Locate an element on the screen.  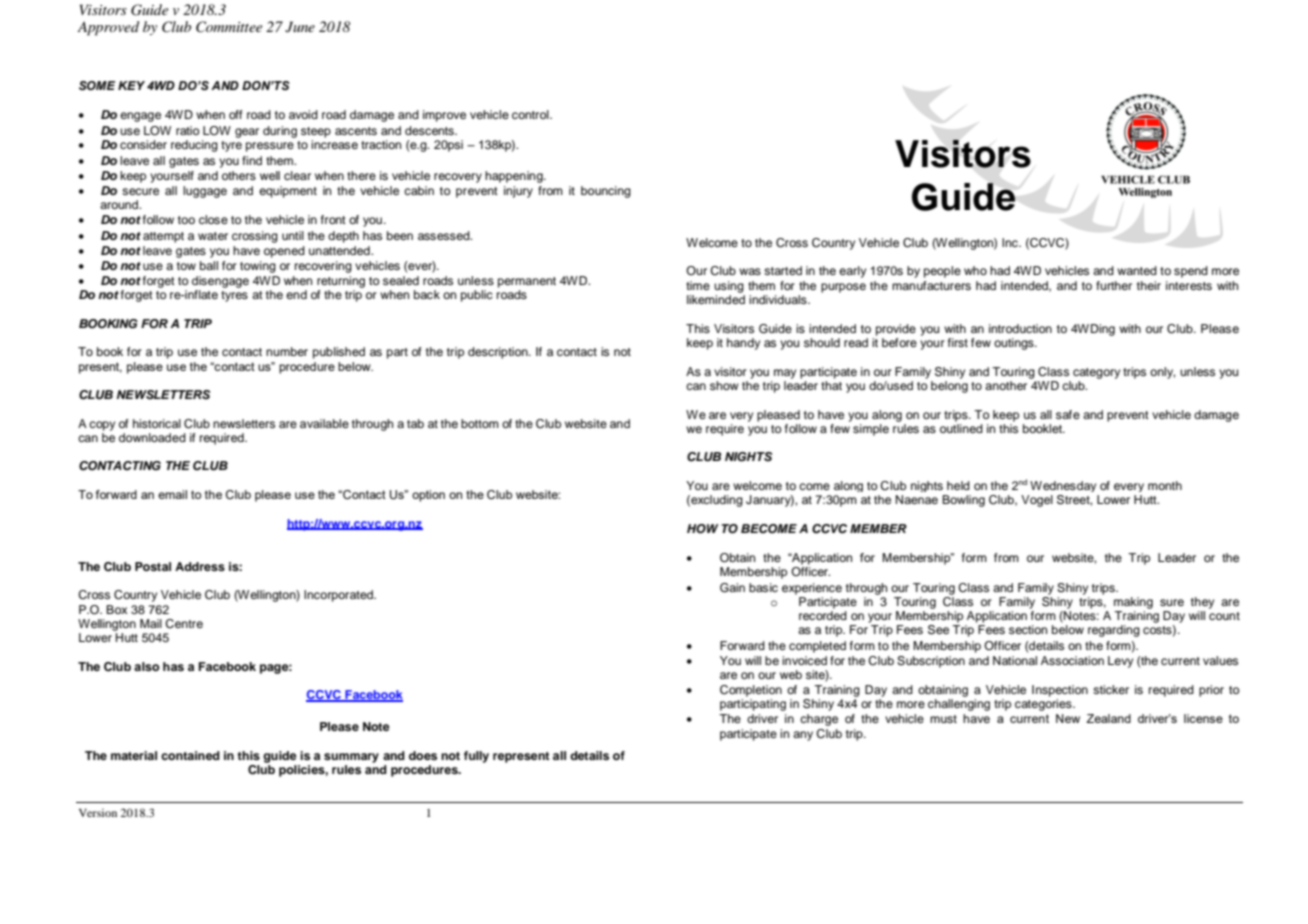
water is located at coordinates (213, 236).
